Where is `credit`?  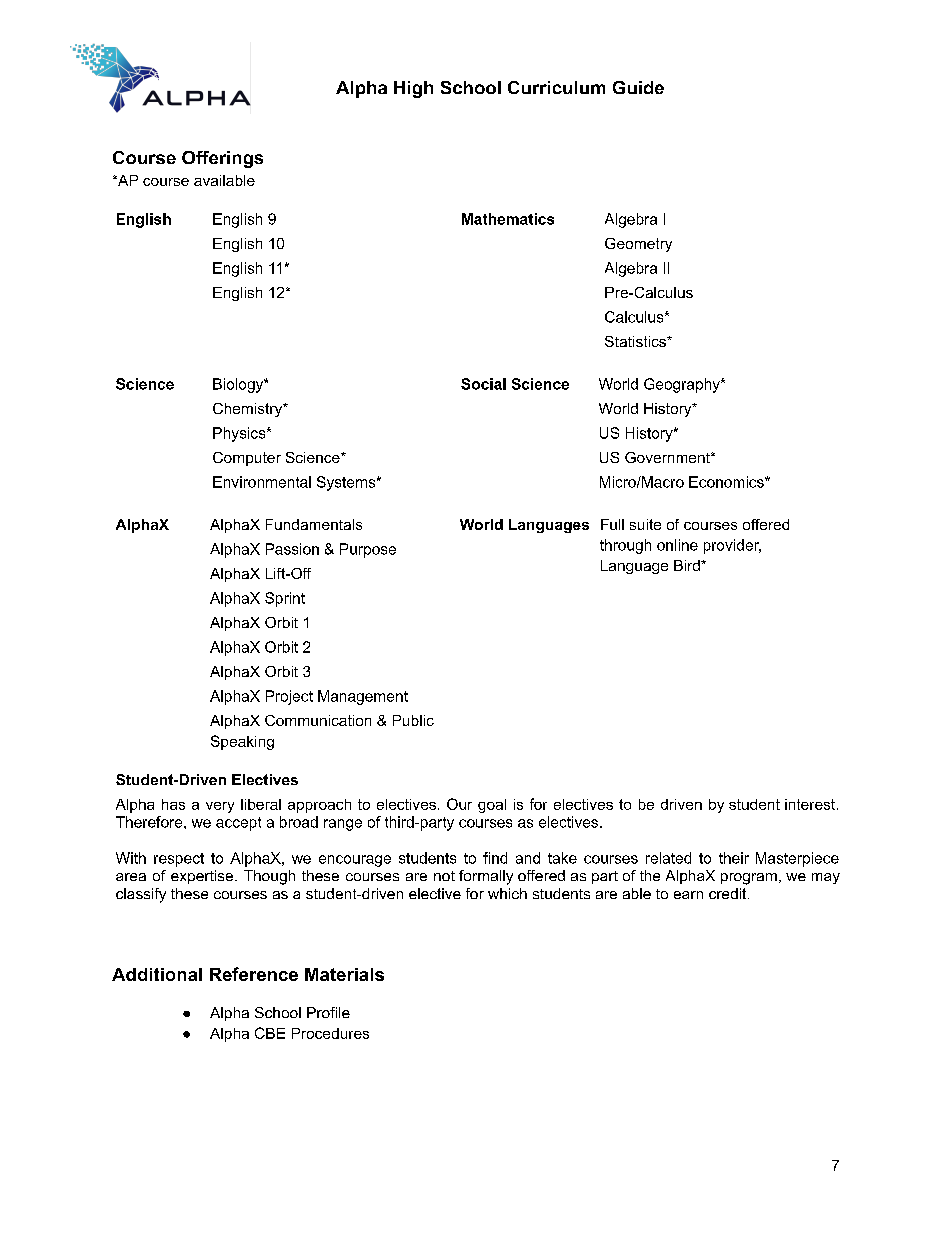 credit is located at coordinates (729, 893).
